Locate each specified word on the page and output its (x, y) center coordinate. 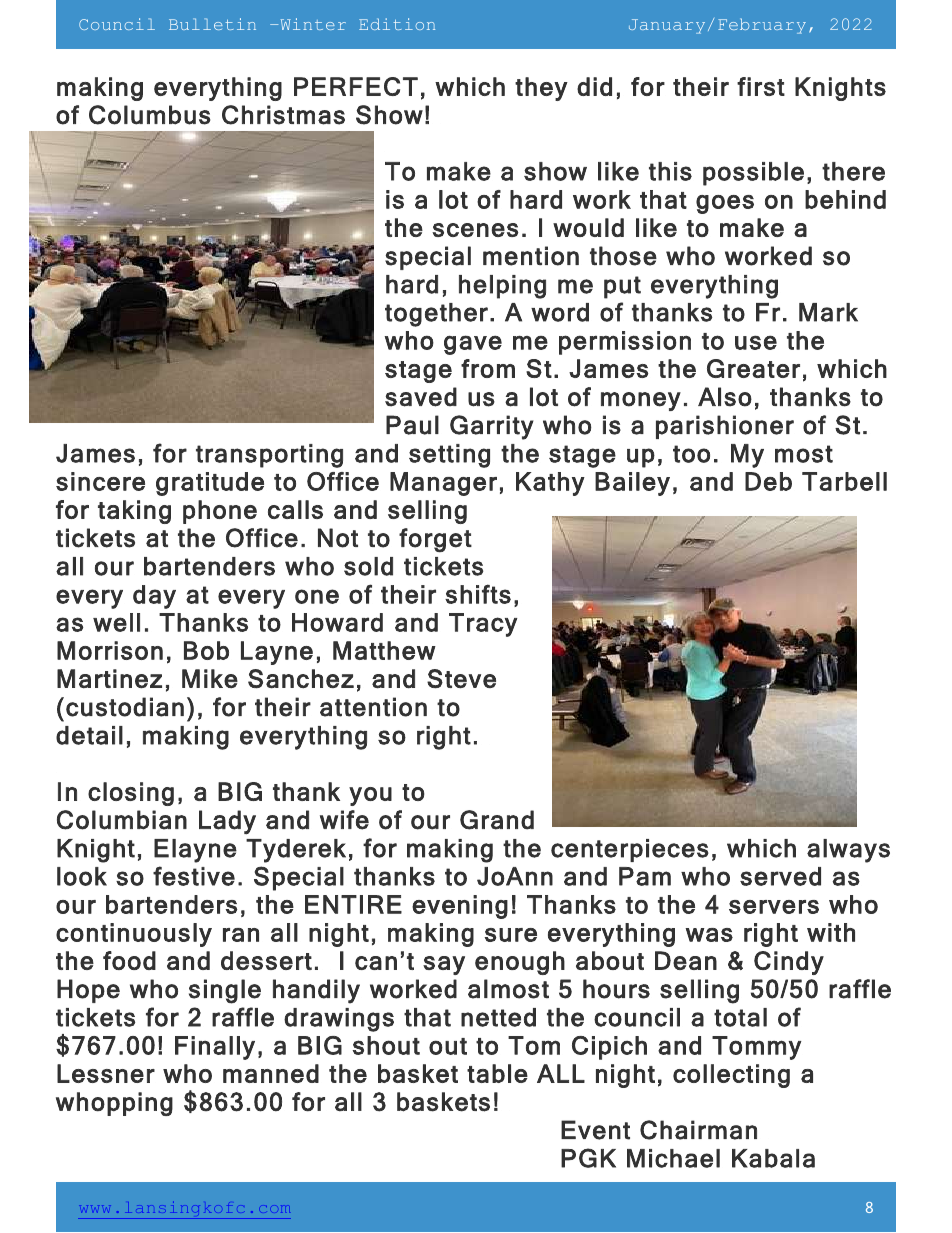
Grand (497, 820)
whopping (114, 1104)
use (756, 343)
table (497, 1073)
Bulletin (212, 24)
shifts (478, 594)
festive (194, 876)
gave (473, 345)
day (154, 597)
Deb (768, 481)
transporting (269, 456)
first (761, 86)
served (780, 876)
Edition (397, 24)
